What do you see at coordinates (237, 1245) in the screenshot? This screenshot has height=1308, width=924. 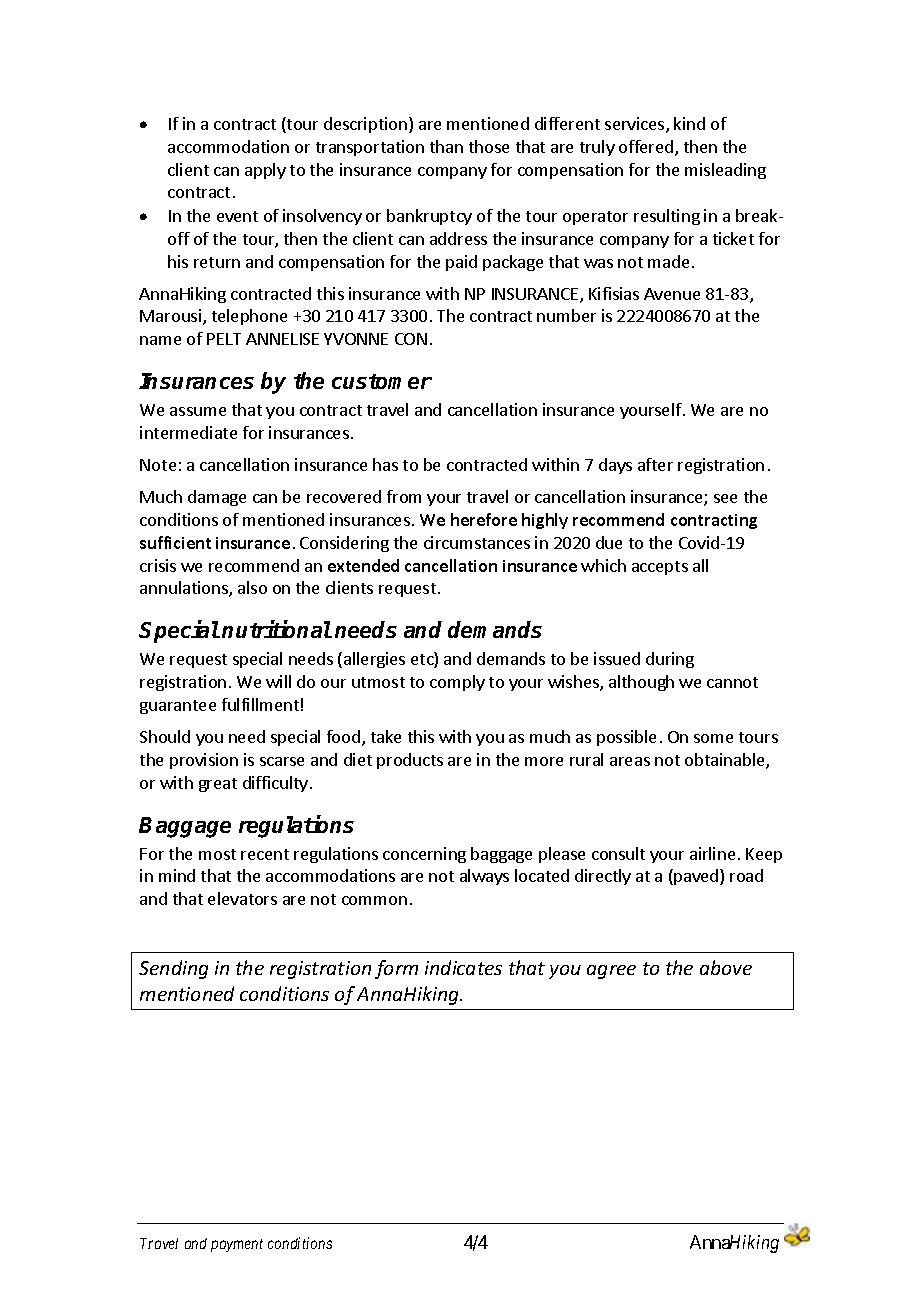 I see `payment` at bounding box center [237, 1245].
